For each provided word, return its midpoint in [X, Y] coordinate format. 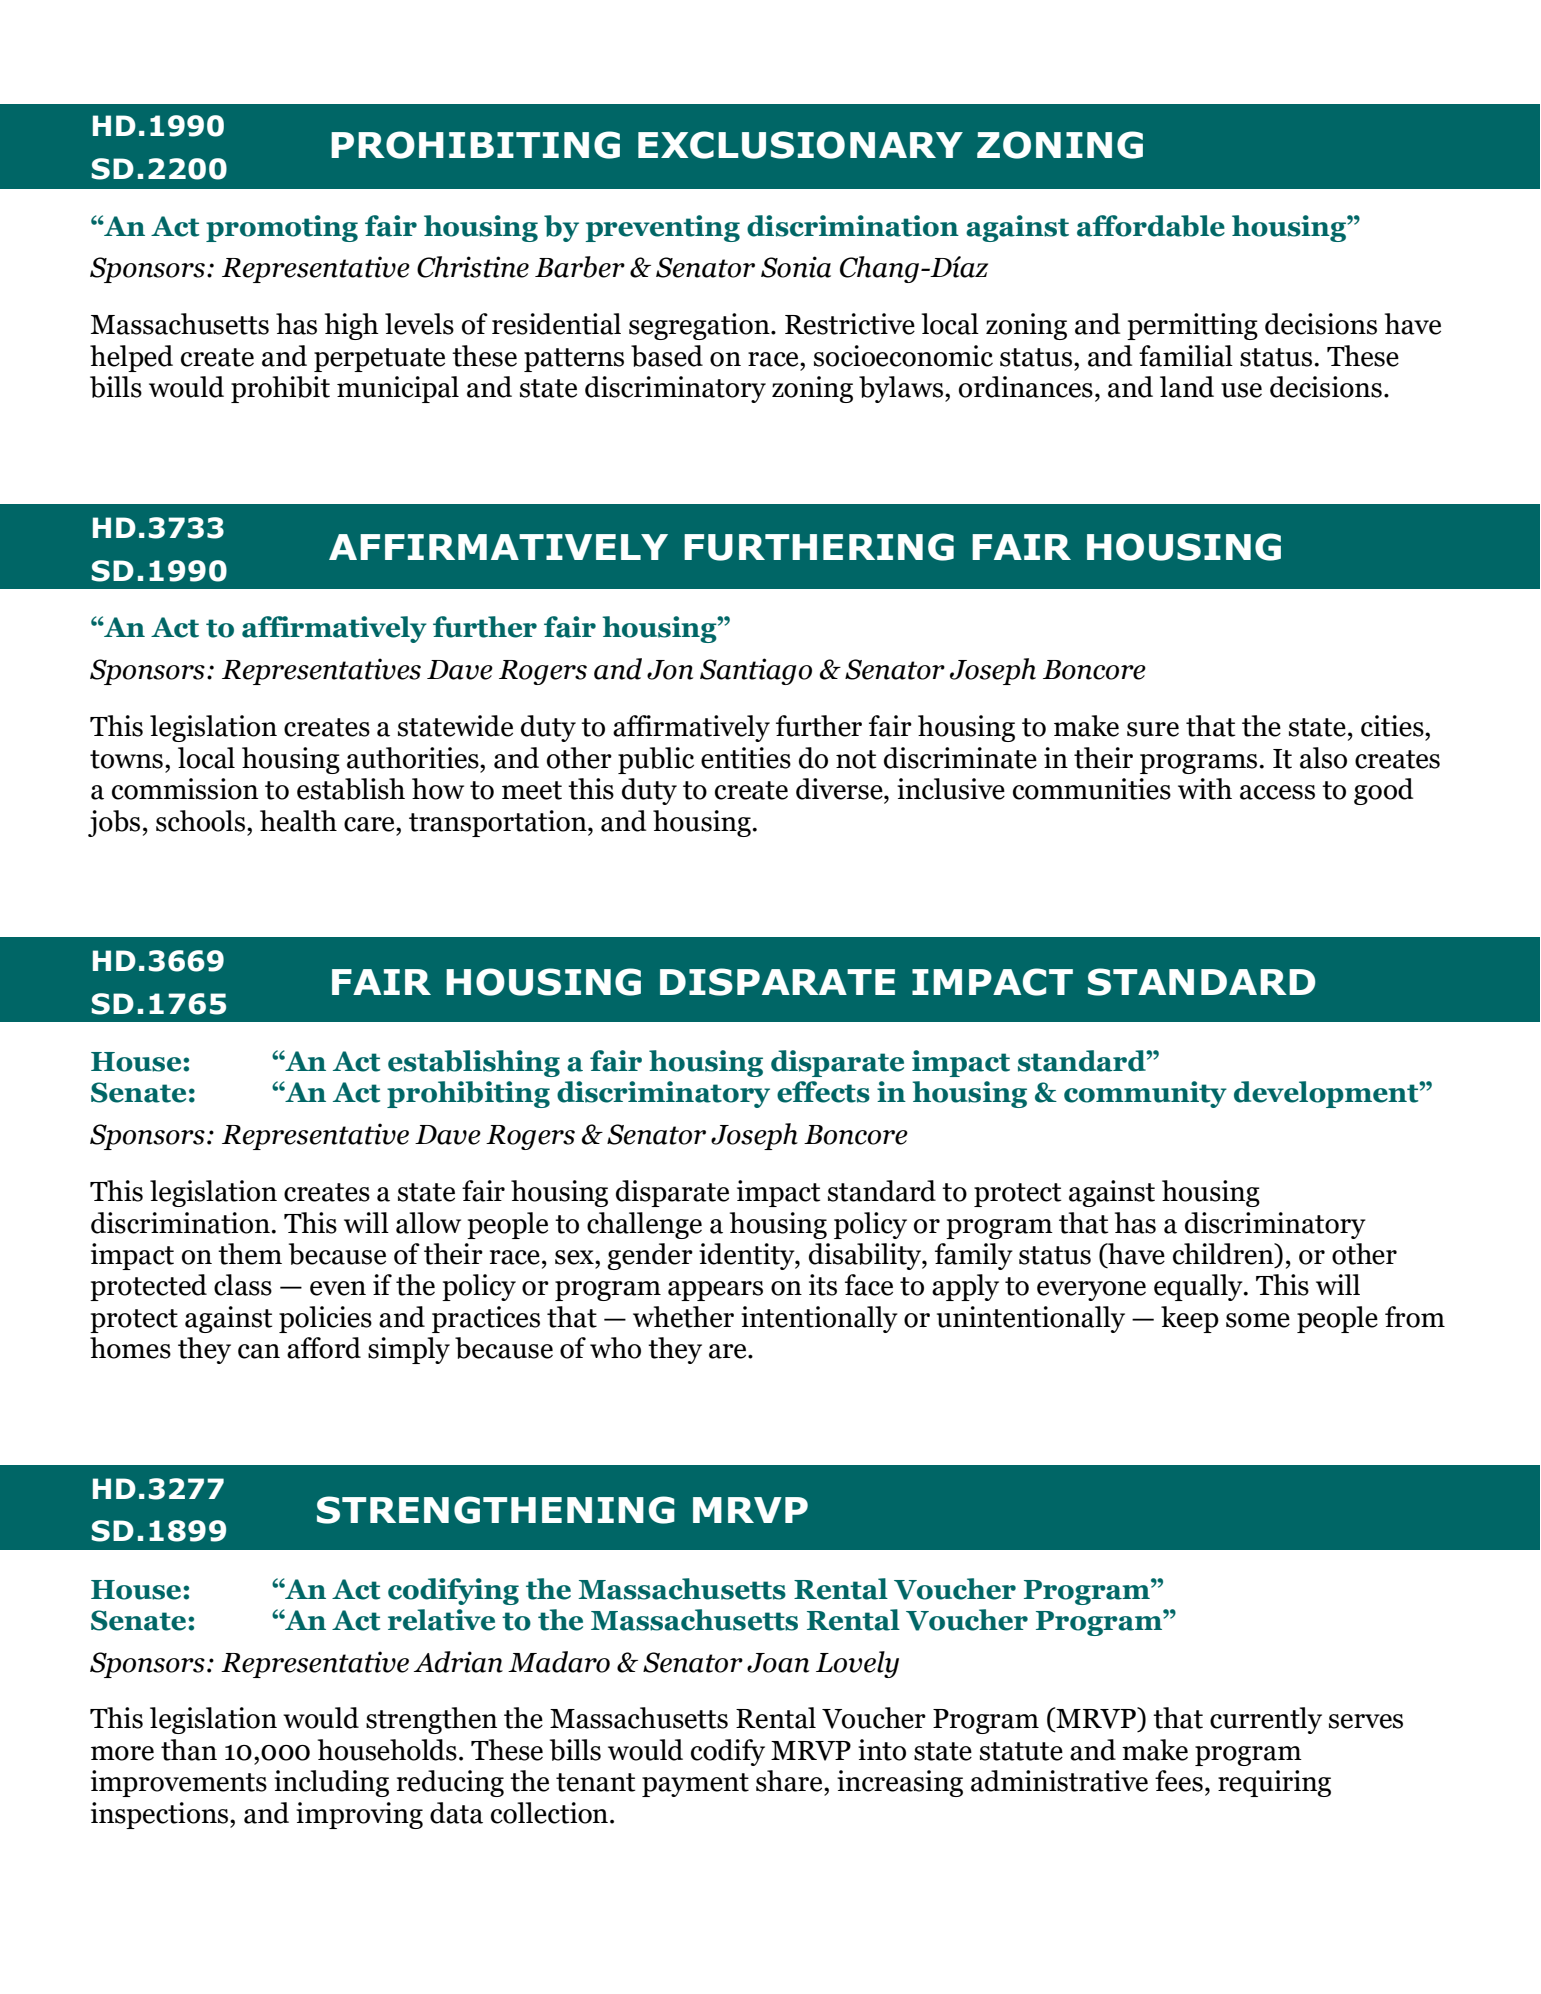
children [1224, 1255]
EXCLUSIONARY [800, 145]
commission [185, 789]
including [331, 1783]
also [1323, 758]
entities [746, 758]
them [250, 1254]
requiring [1274, 1783]
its [823, 1285]
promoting [282, 228]
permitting [1192, 326]
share [790, 1781]
